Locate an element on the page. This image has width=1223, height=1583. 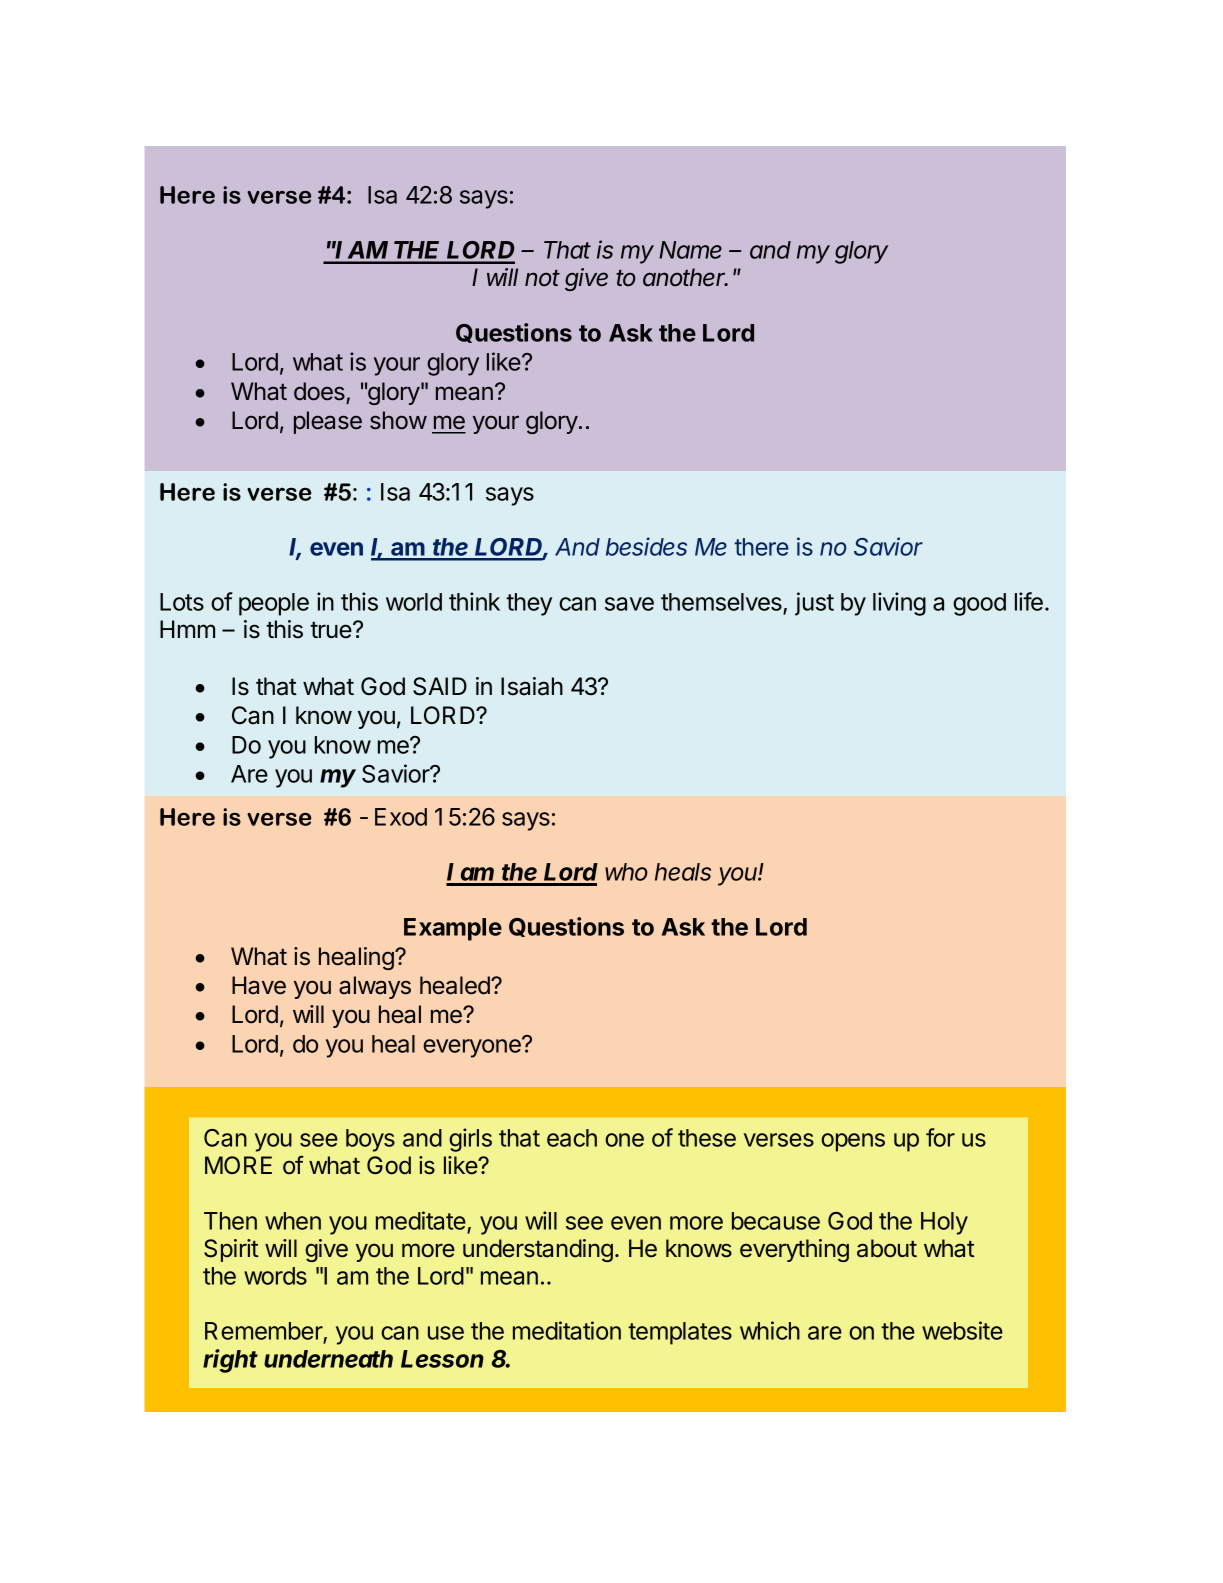
who is located at coordinates (626, 872).
